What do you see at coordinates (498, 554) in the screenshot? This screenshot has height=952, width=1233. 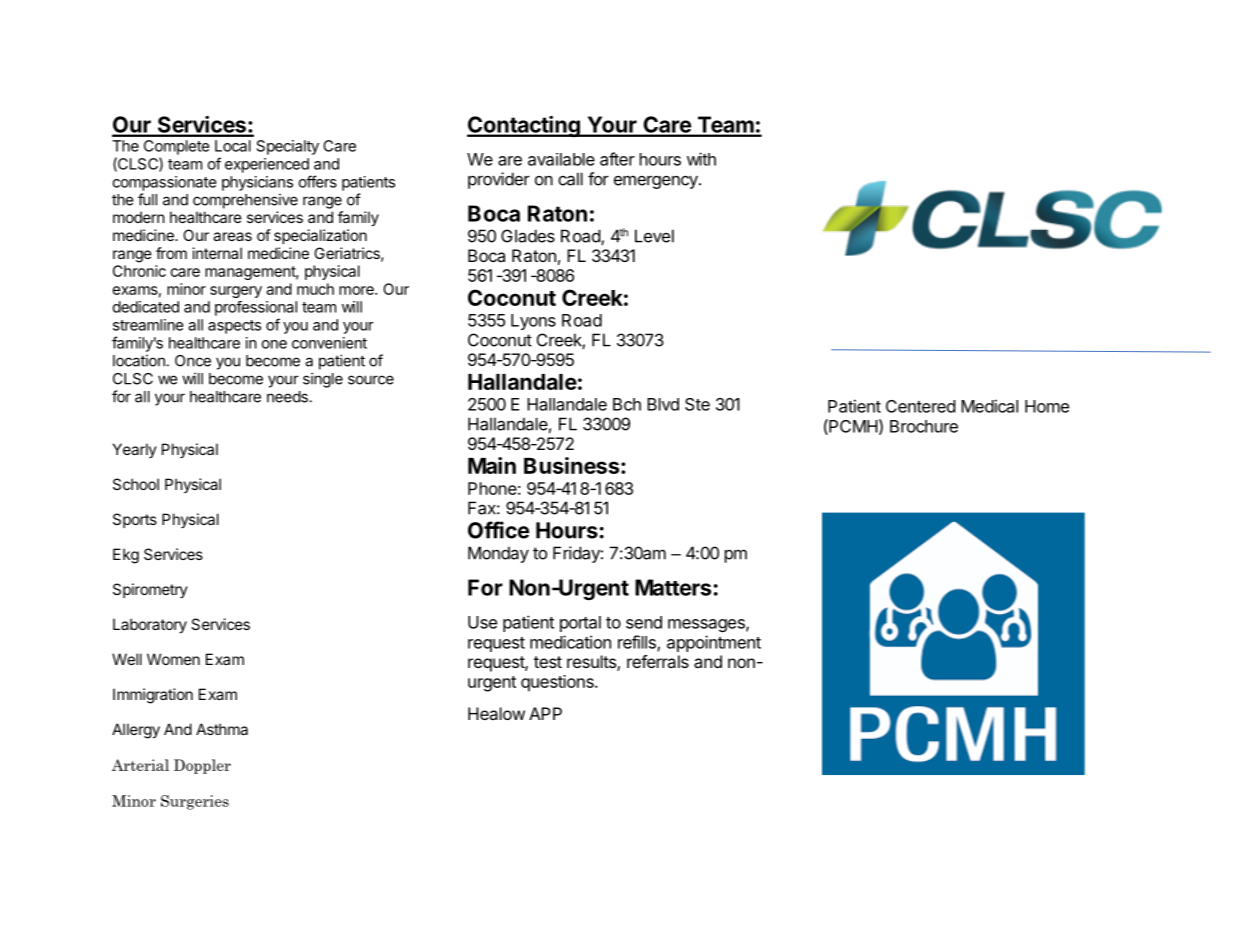 I see `Monday` at bounding box center [498, 554].
